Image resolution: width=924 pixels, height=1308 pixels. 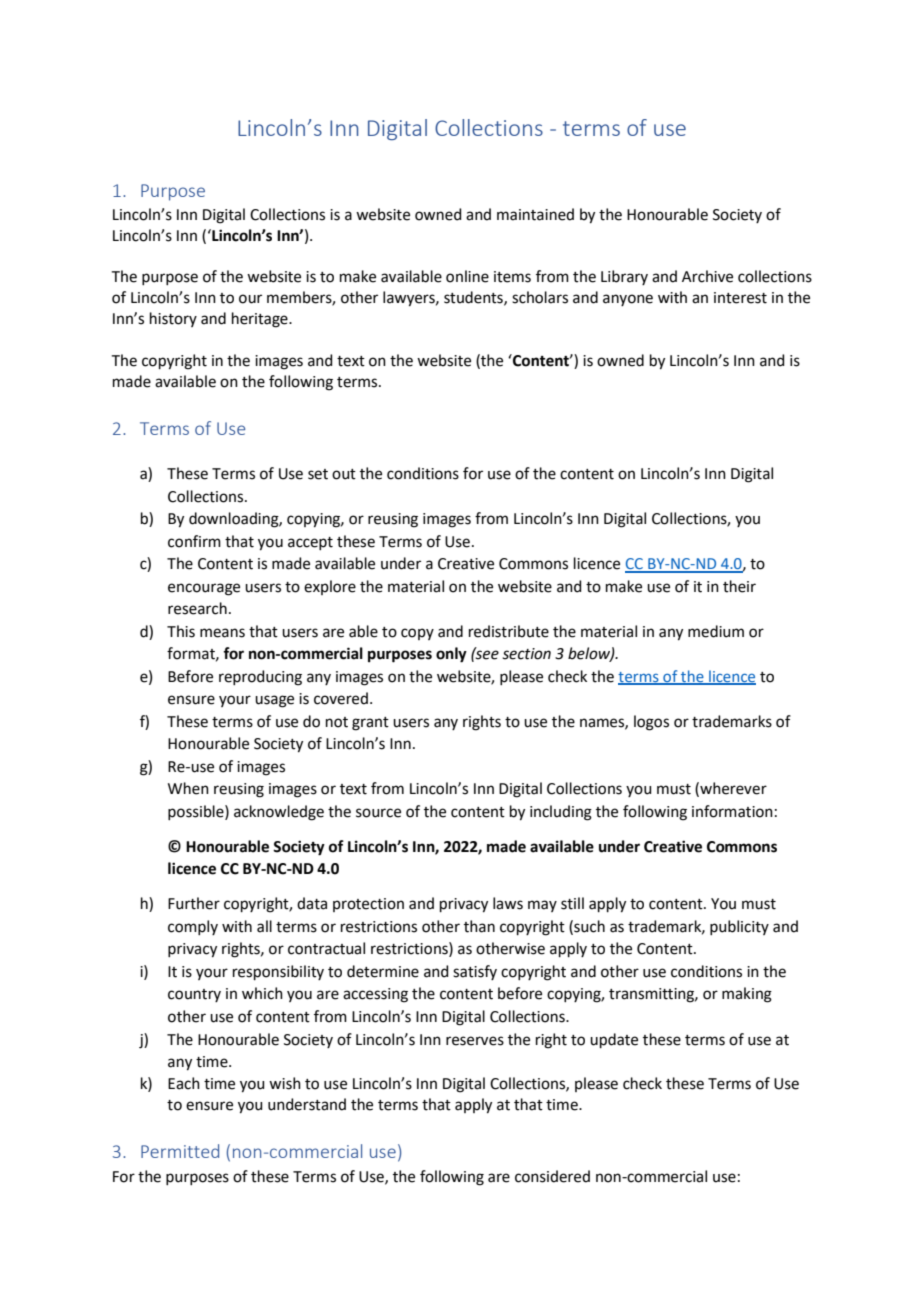 I want to click on reproducing, so click(x=260, y=678).
